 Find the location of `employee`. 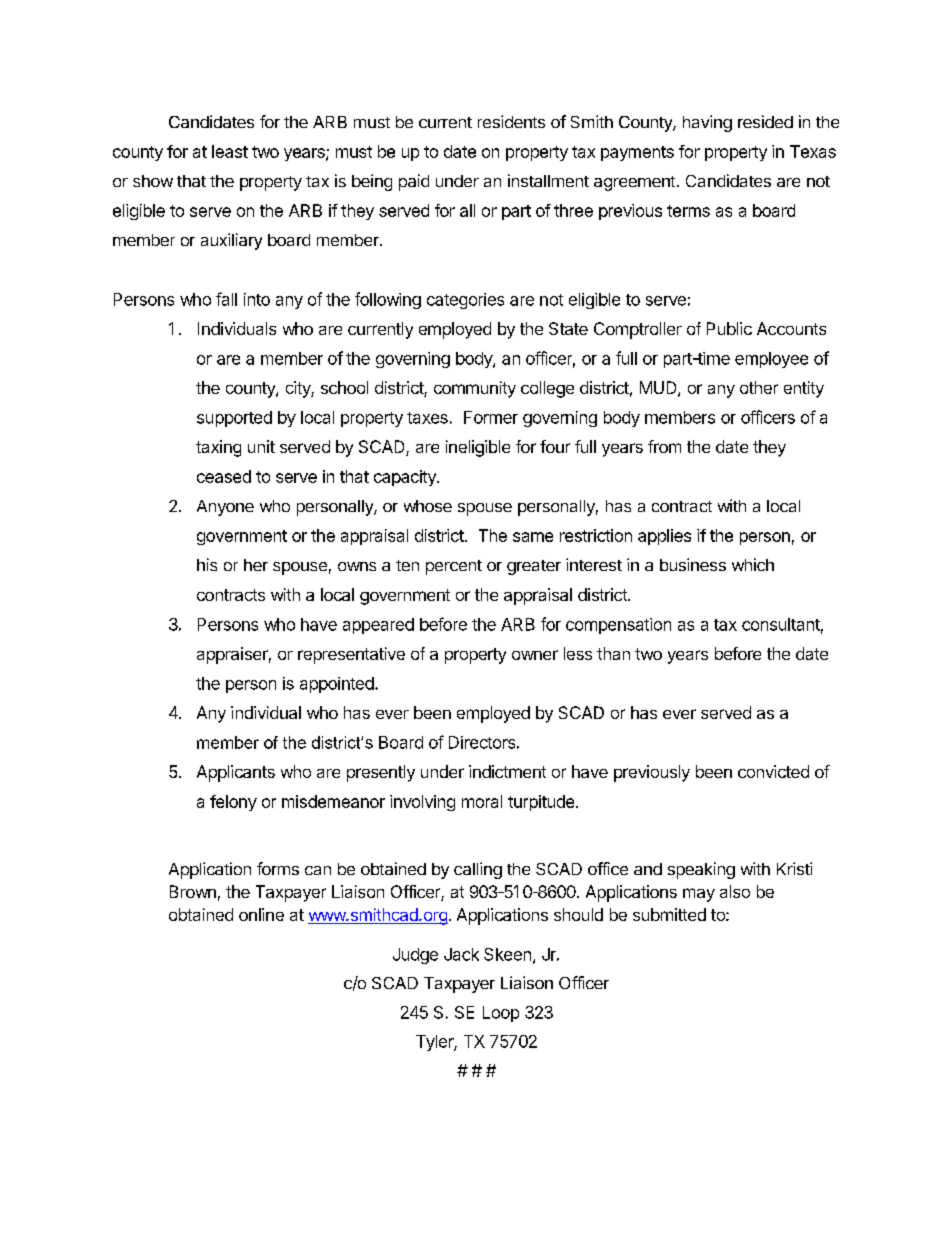

employee is located at coordinates (771, 360).
